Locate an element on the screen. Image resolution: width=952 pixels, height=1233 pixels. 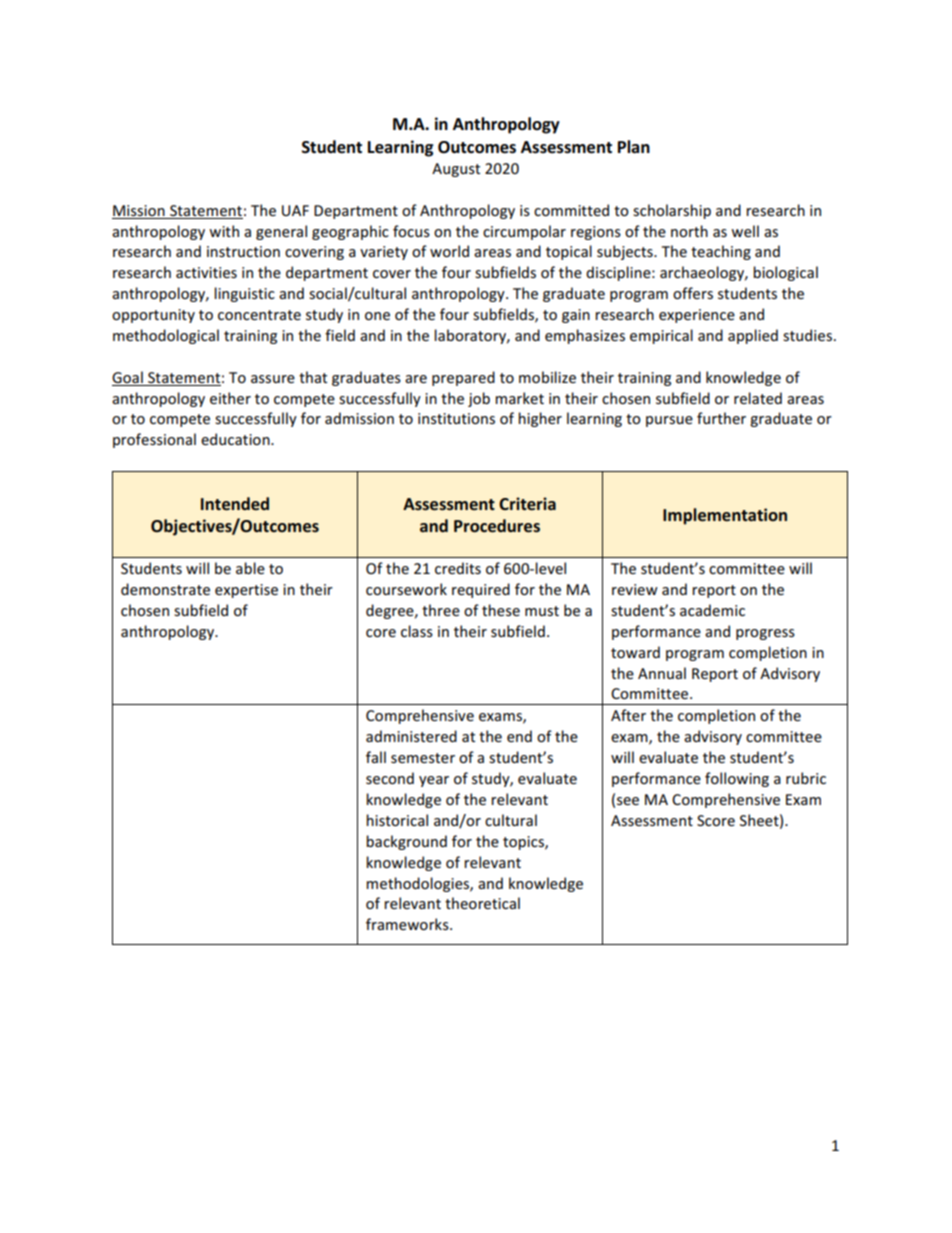
frameworks is located at coordinates (408, 924).
